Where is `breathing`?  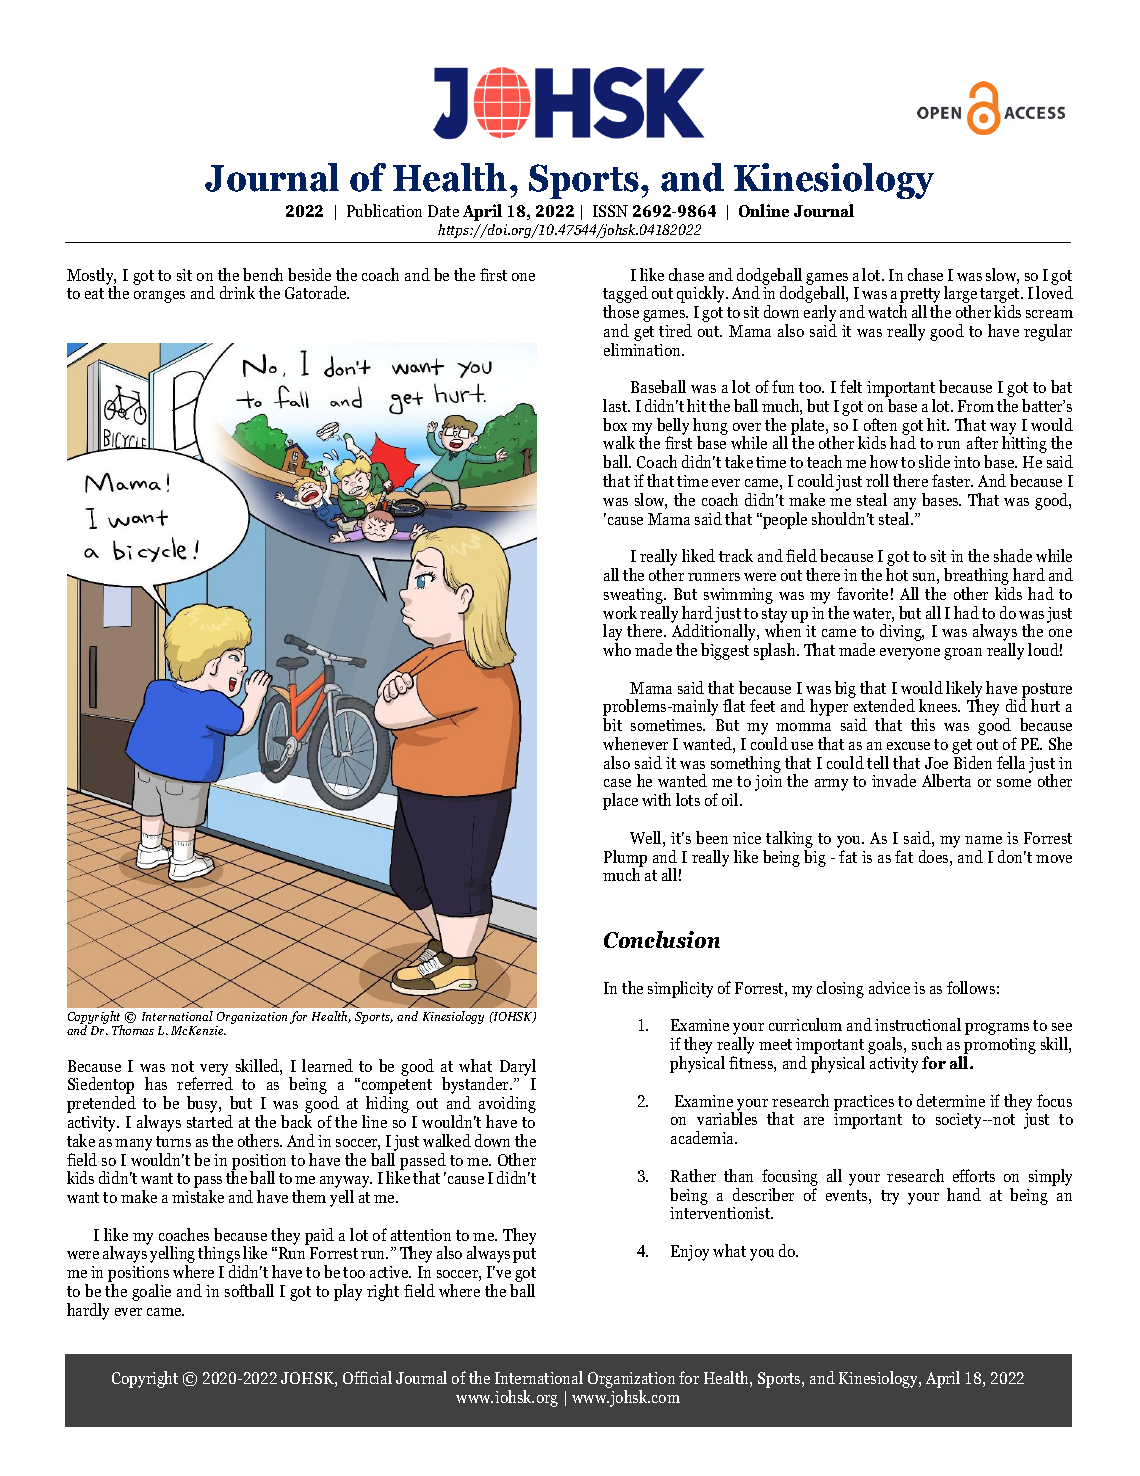
breathing is located at coordinates (978, 578).
